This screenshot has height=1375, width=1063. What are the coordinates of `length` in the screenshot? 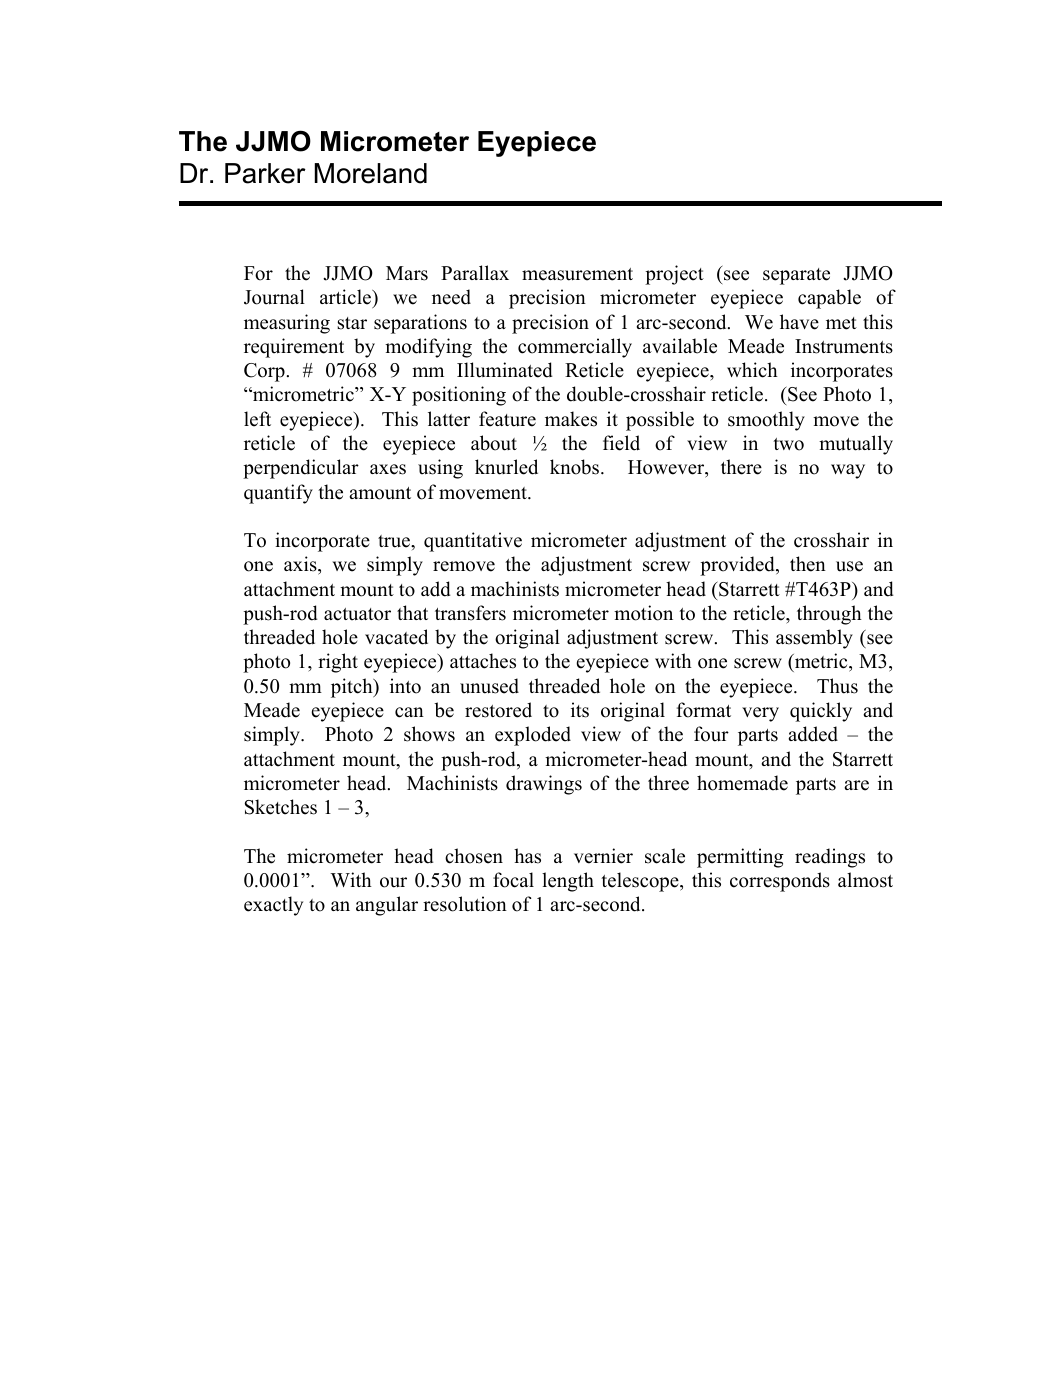 It's located at (568, 882).
